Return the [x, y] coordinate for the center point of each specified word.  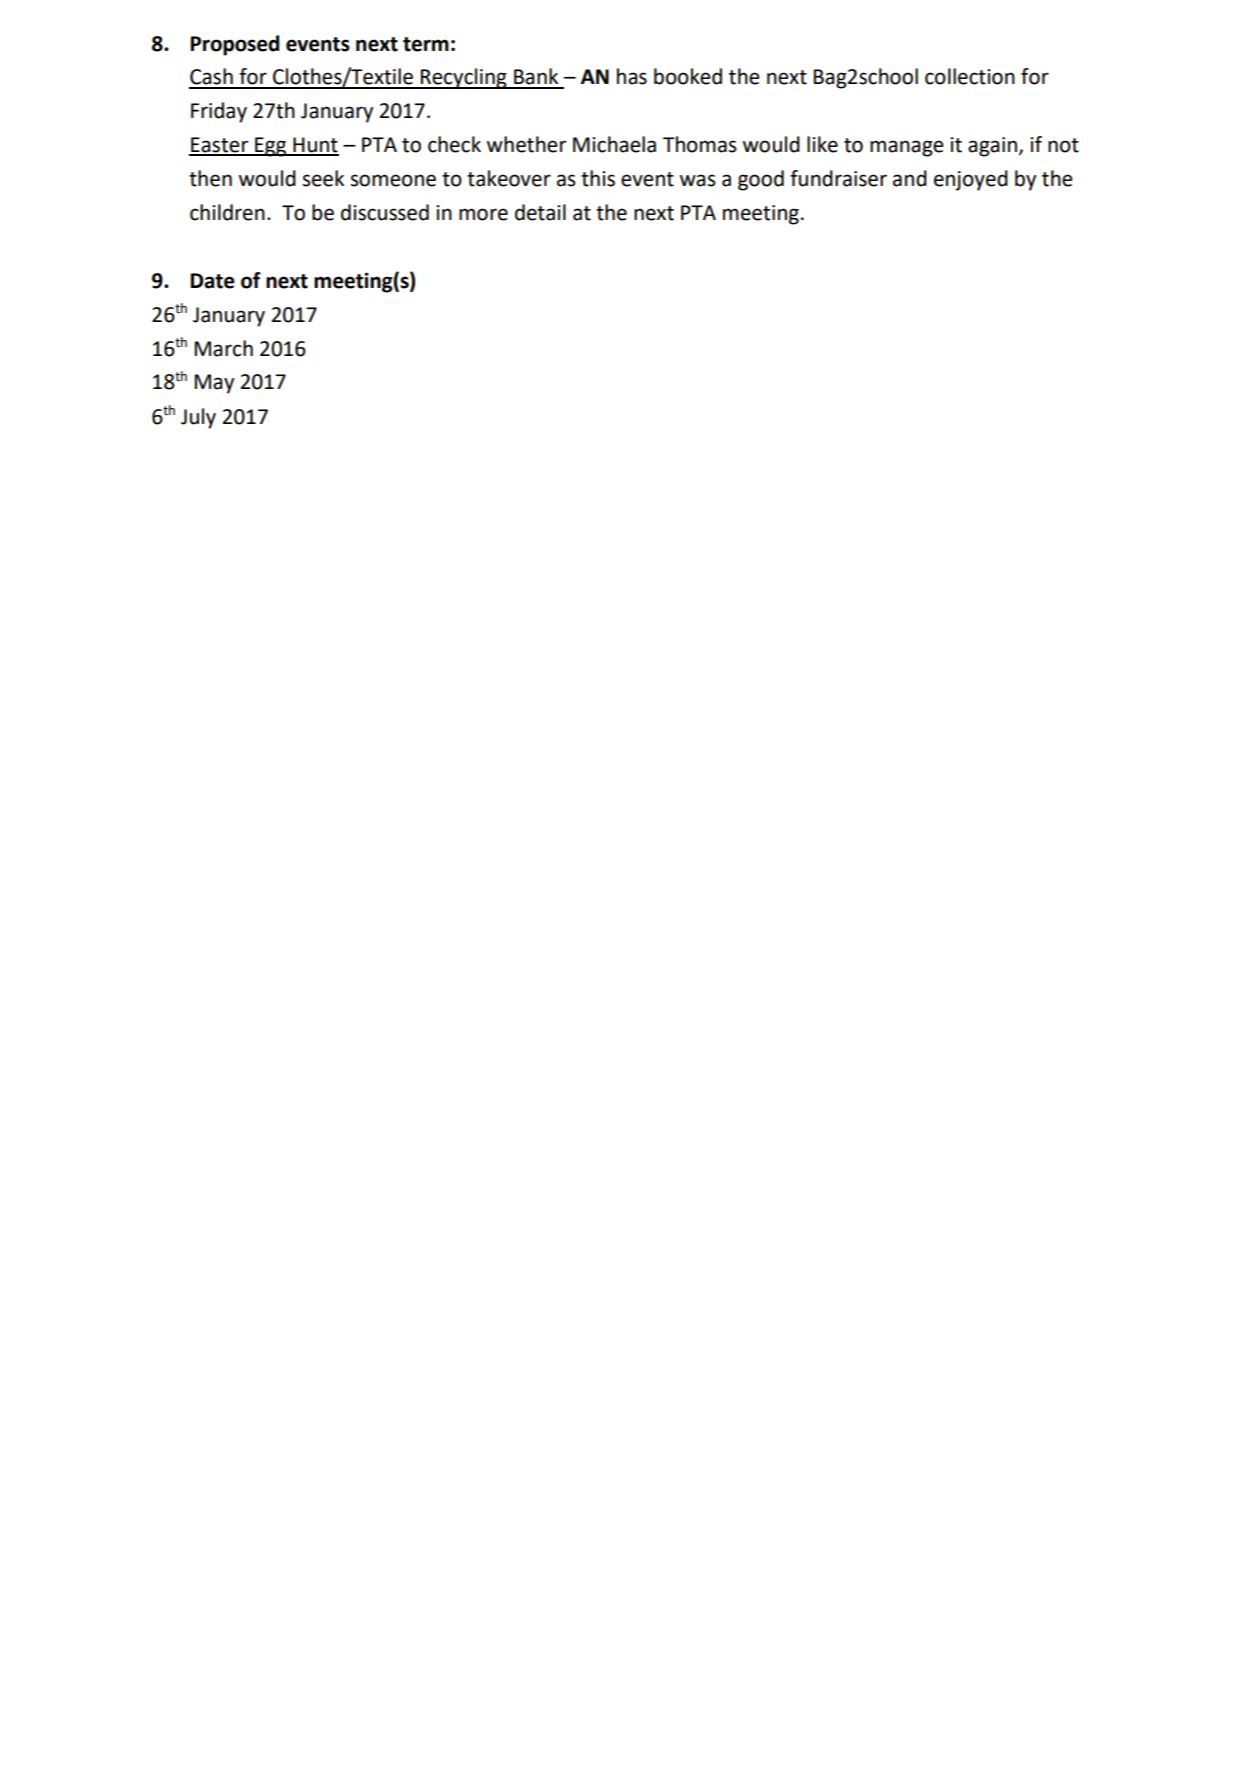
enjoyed [971, 180]
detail [540, 212]
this [598, 178]
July [198, 418]
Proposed [235, 45]
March [224, 348]
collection [970, 76]
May [214, 384]
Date [213, 281]
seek [323, 178]
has [632, 76]
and [910, 178]
